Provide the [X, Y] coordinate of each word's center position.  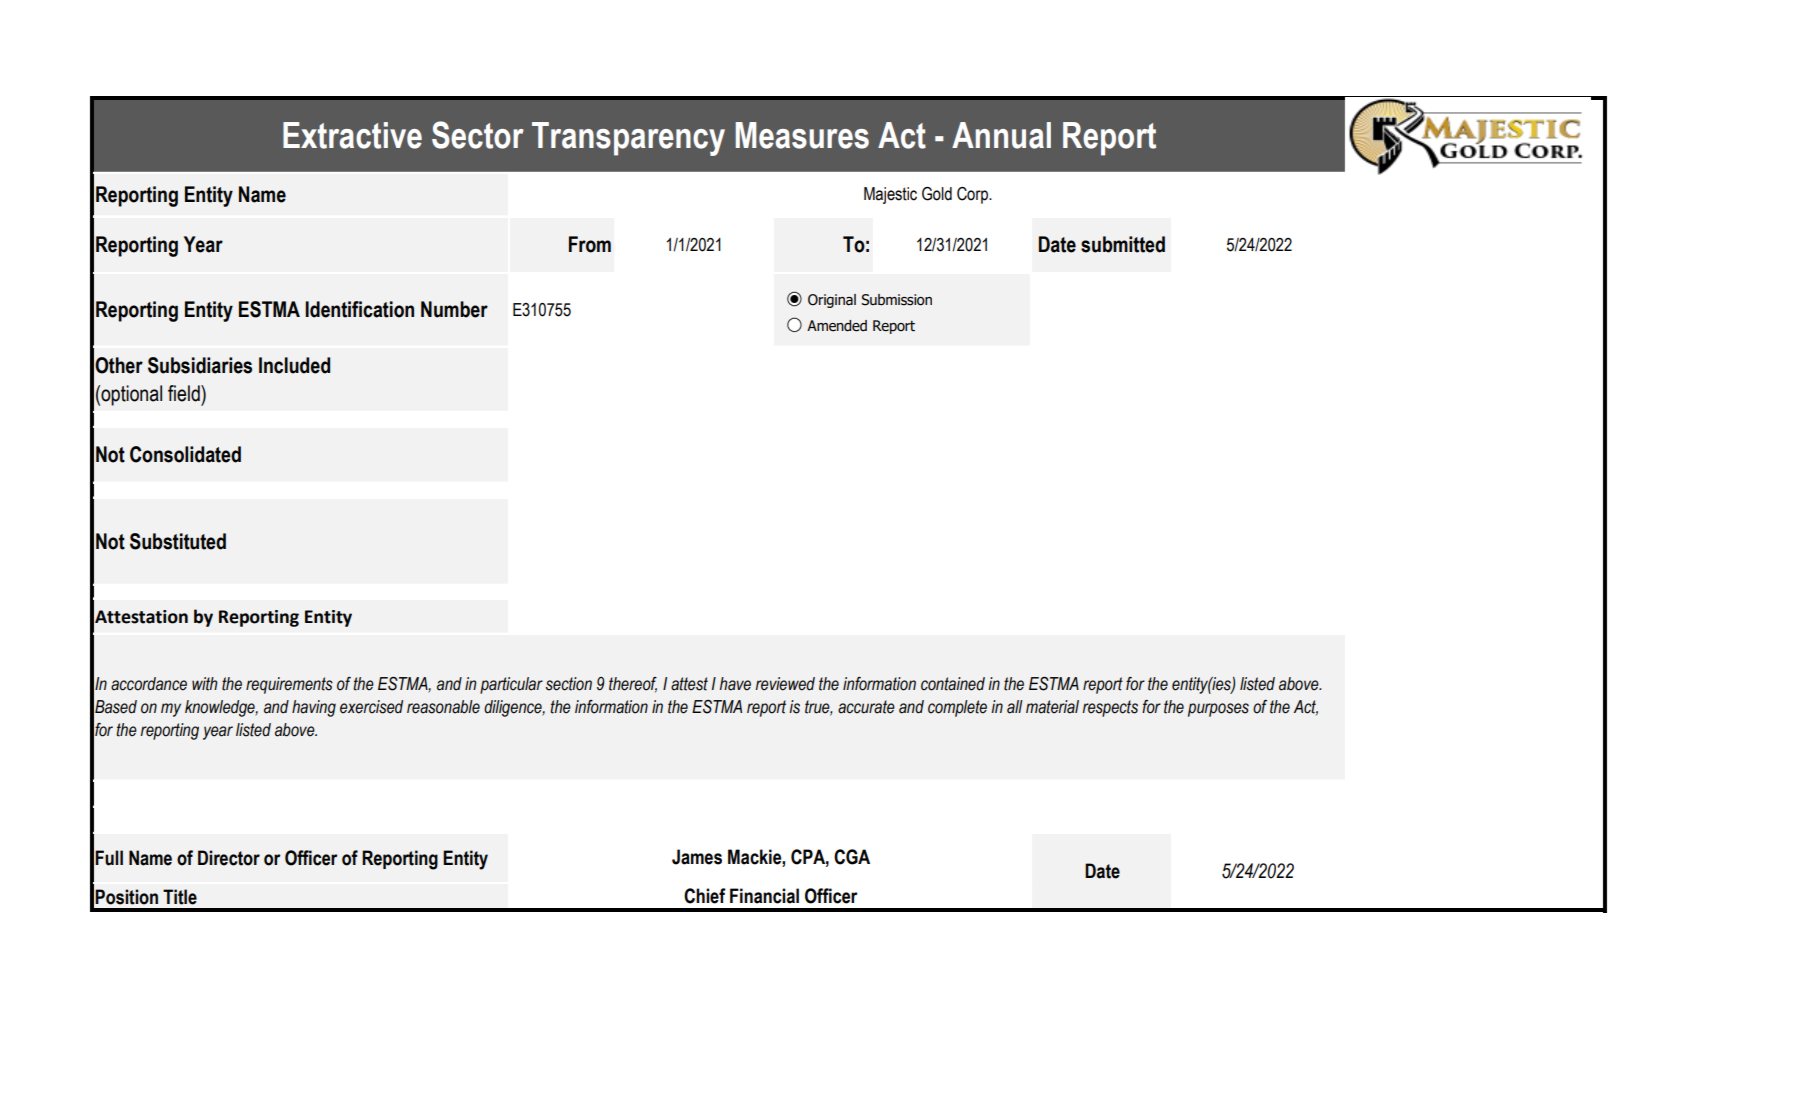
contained [953, 684]
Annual [1001, 135]
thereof [633, 684]
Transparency [628, 139]
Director [229, 858]
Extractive [352, 135]
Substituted [178, 541]
